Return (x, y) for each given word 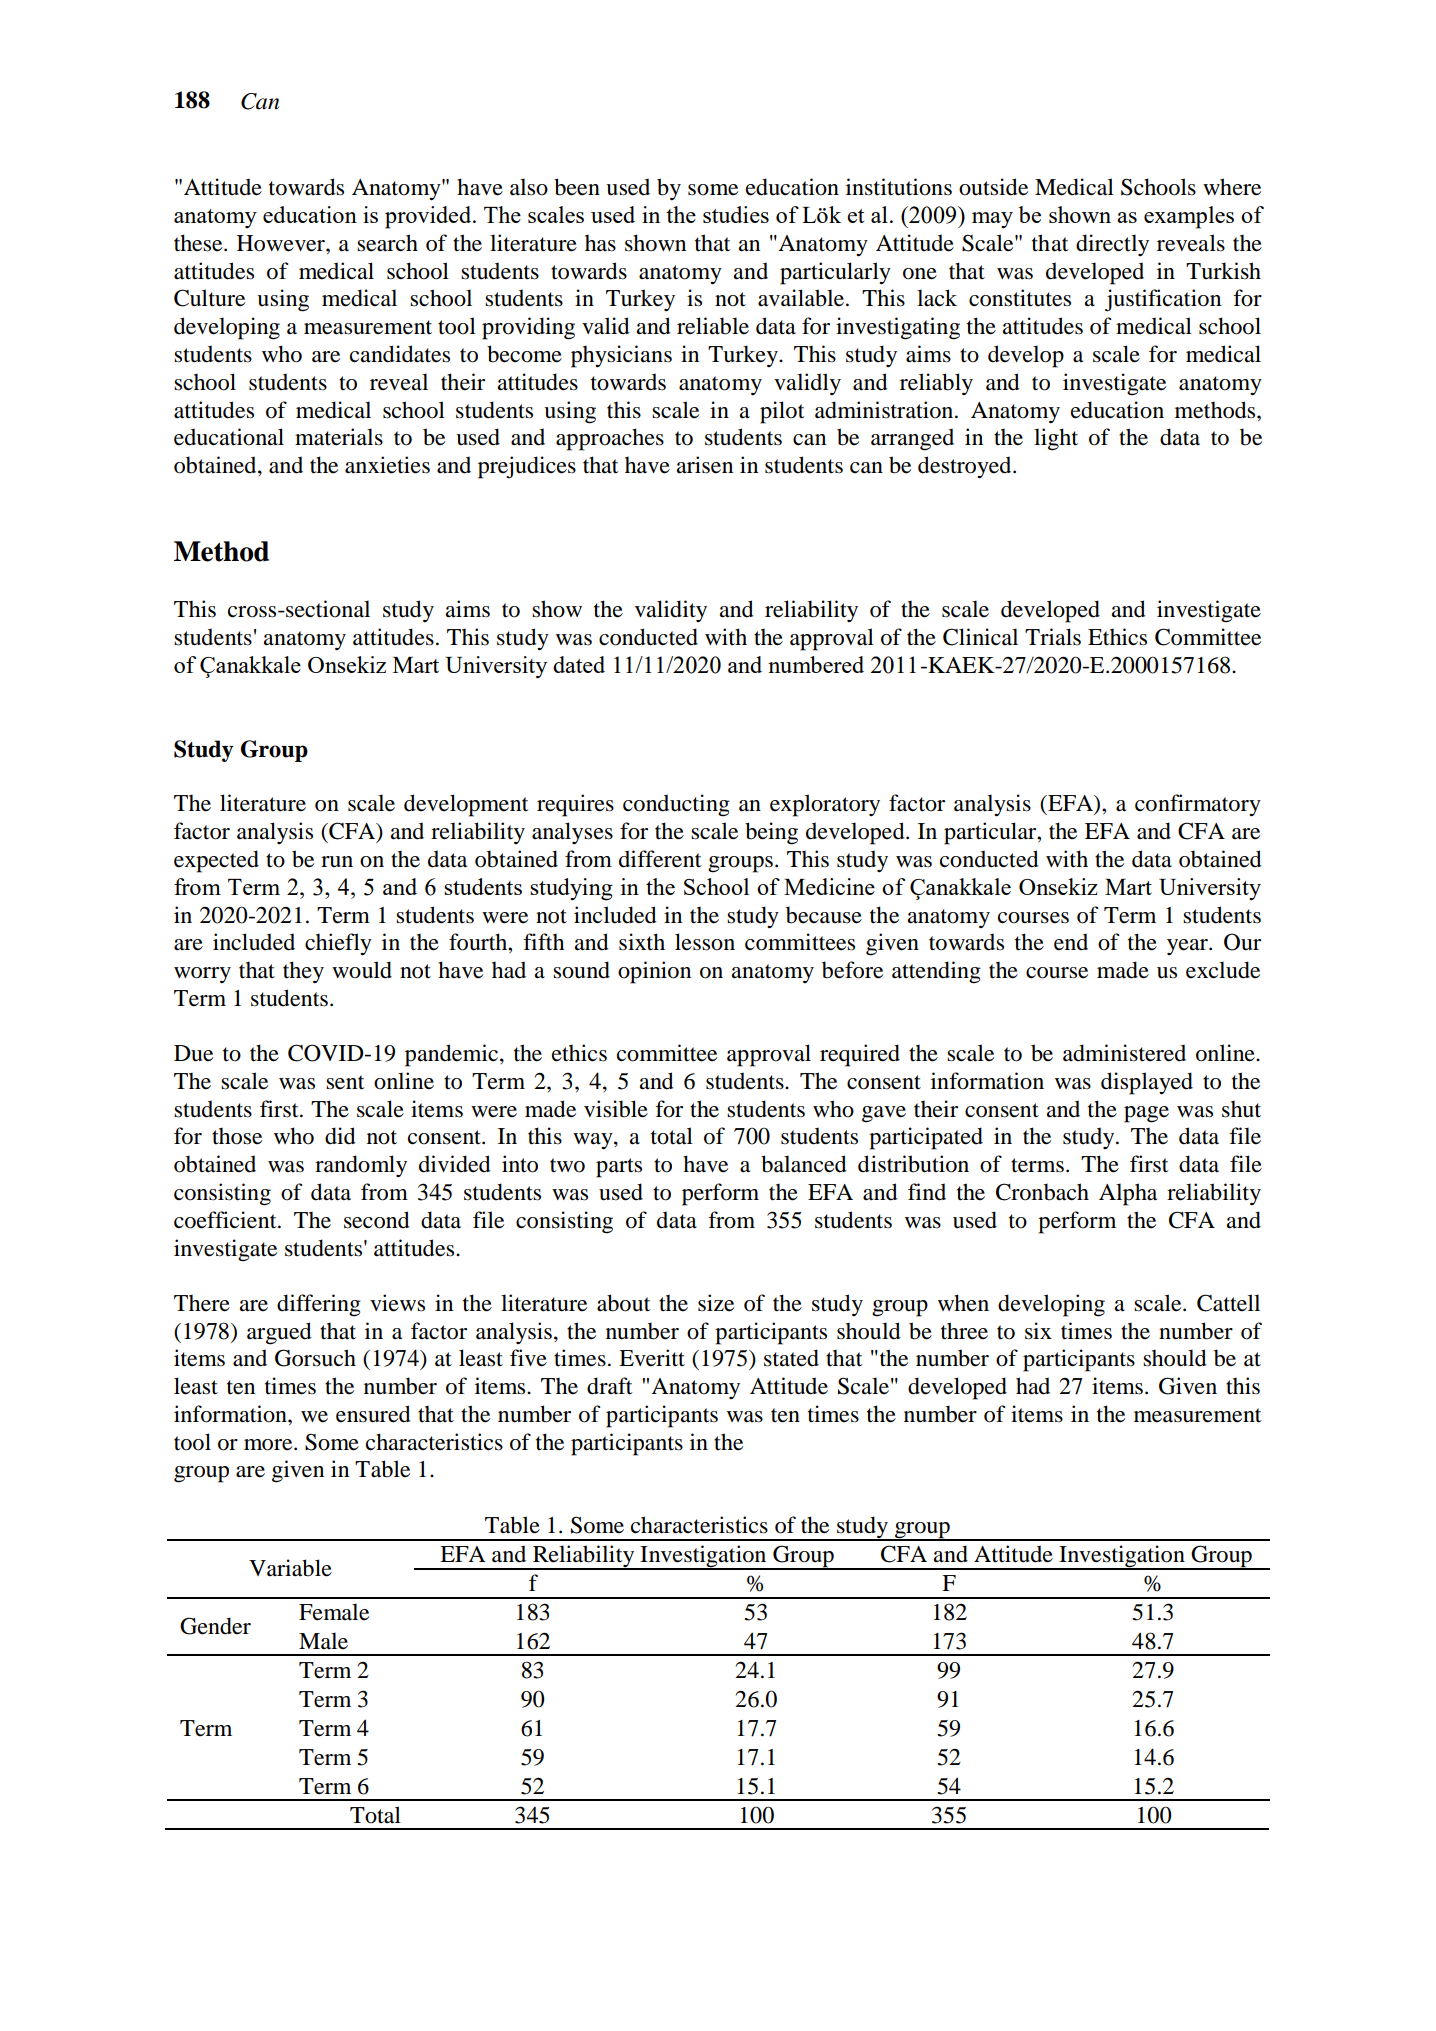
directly (1112, 245)
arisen (704, 465)
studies (736, 214)
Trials (1053, 637)
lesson (705, 942)
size (716, 1303)
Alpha (1128, 1194)
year (1188, 947)
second (377, 1220)
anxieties (387, 465)
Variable (290, 1568)
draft (609, 1386)
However (282, 243)
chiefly (338, 944)
